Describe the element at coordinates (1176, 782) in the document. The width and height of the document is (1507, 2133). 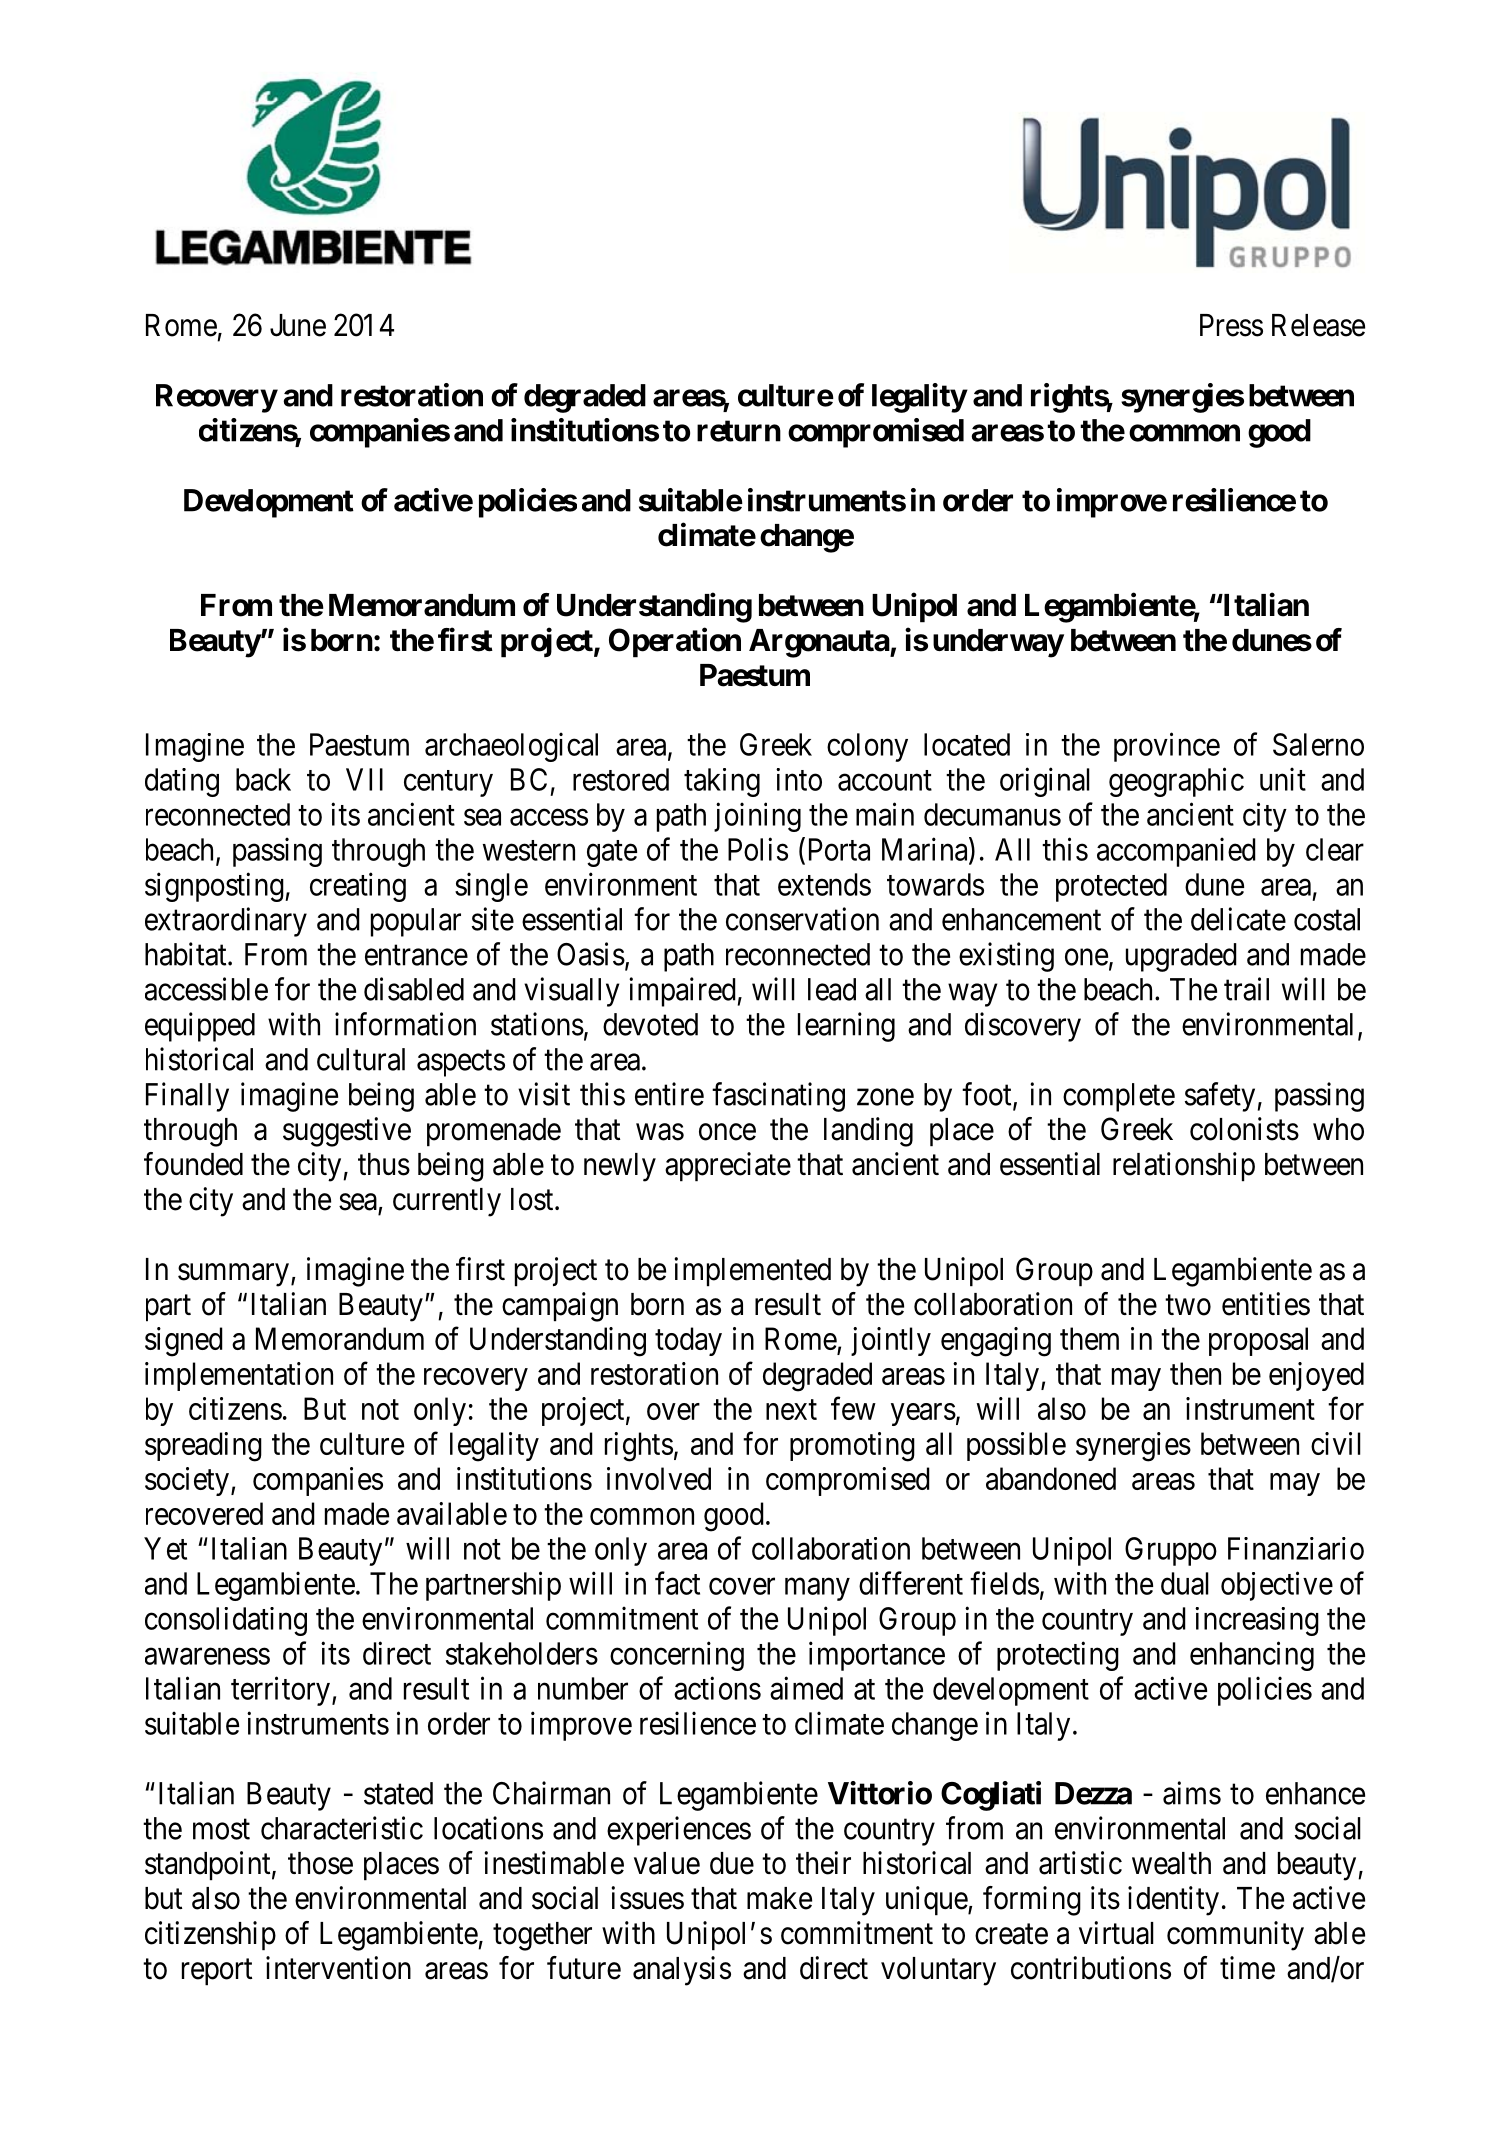
I see `geographic` at that location.
